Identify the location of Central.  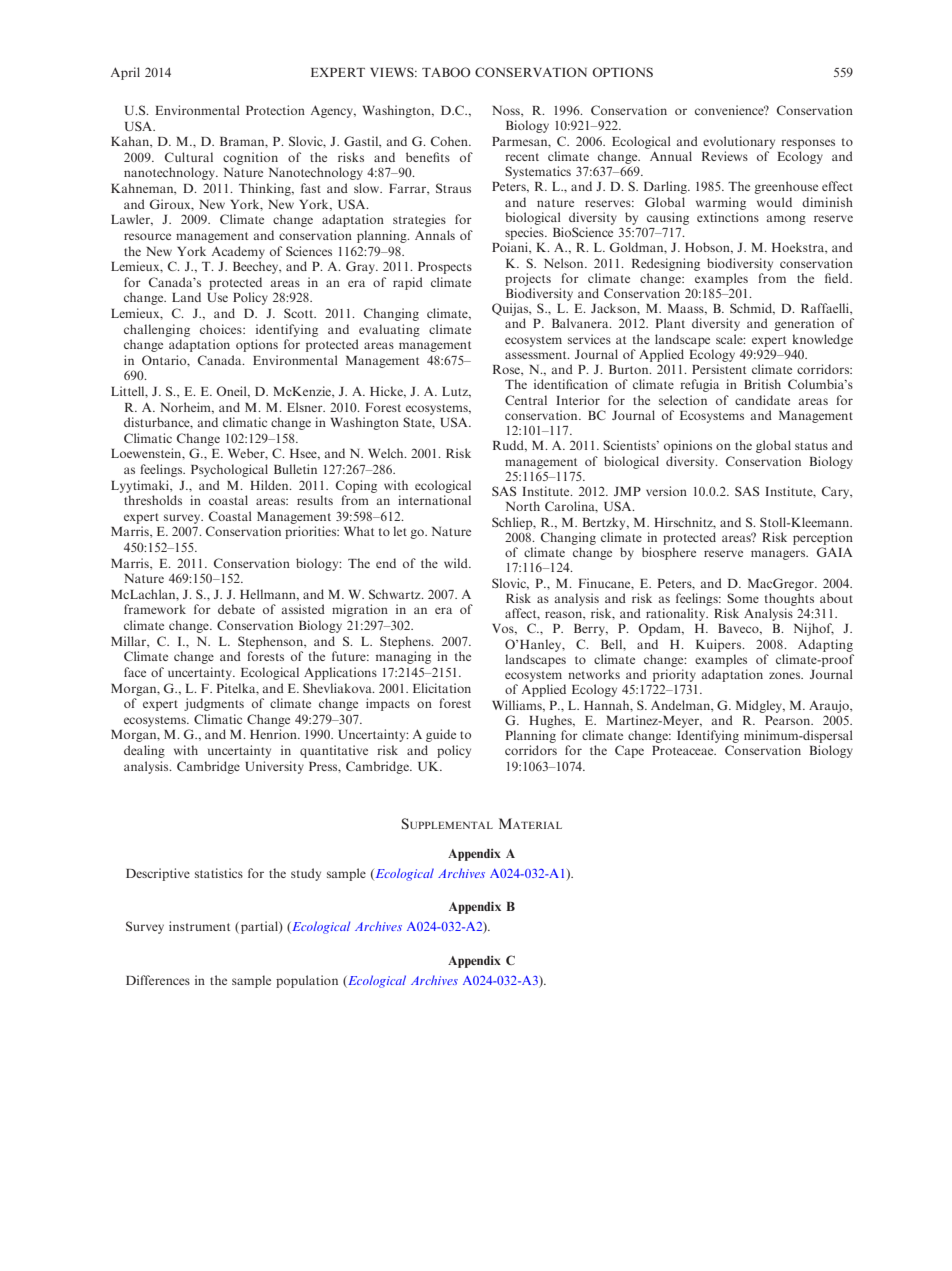
(526, 400).
